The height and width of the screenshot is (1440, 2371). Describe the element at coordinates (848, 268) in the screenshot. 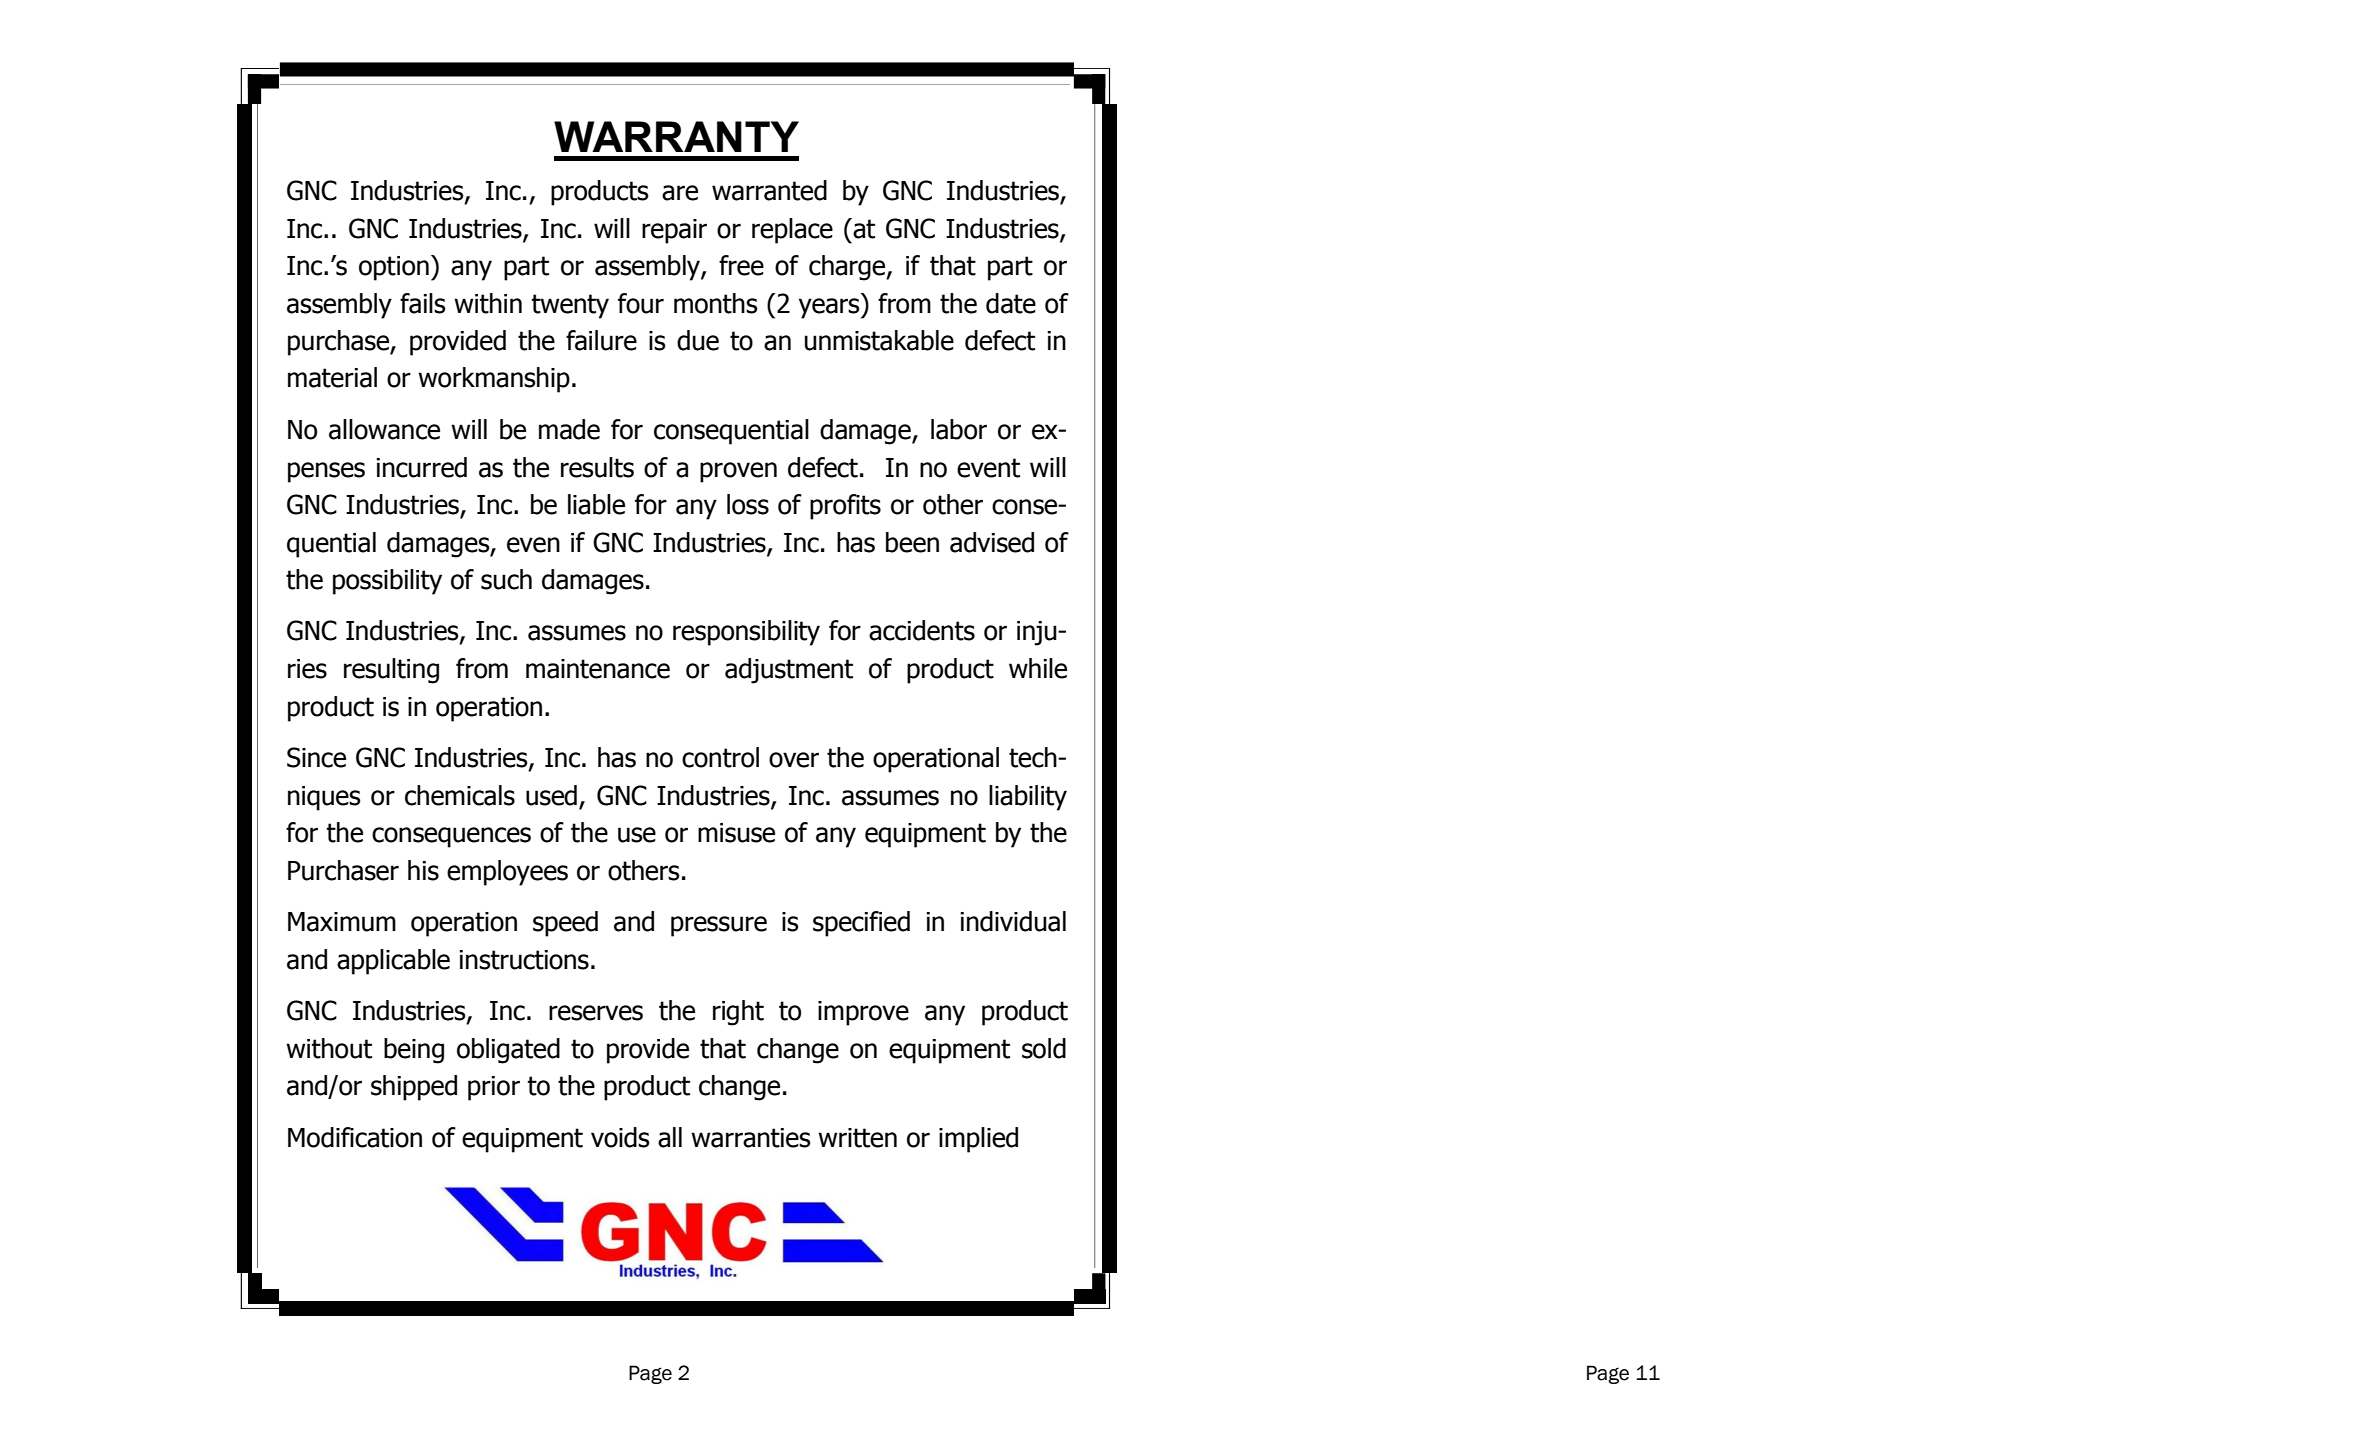

I see `charge` at that location.
